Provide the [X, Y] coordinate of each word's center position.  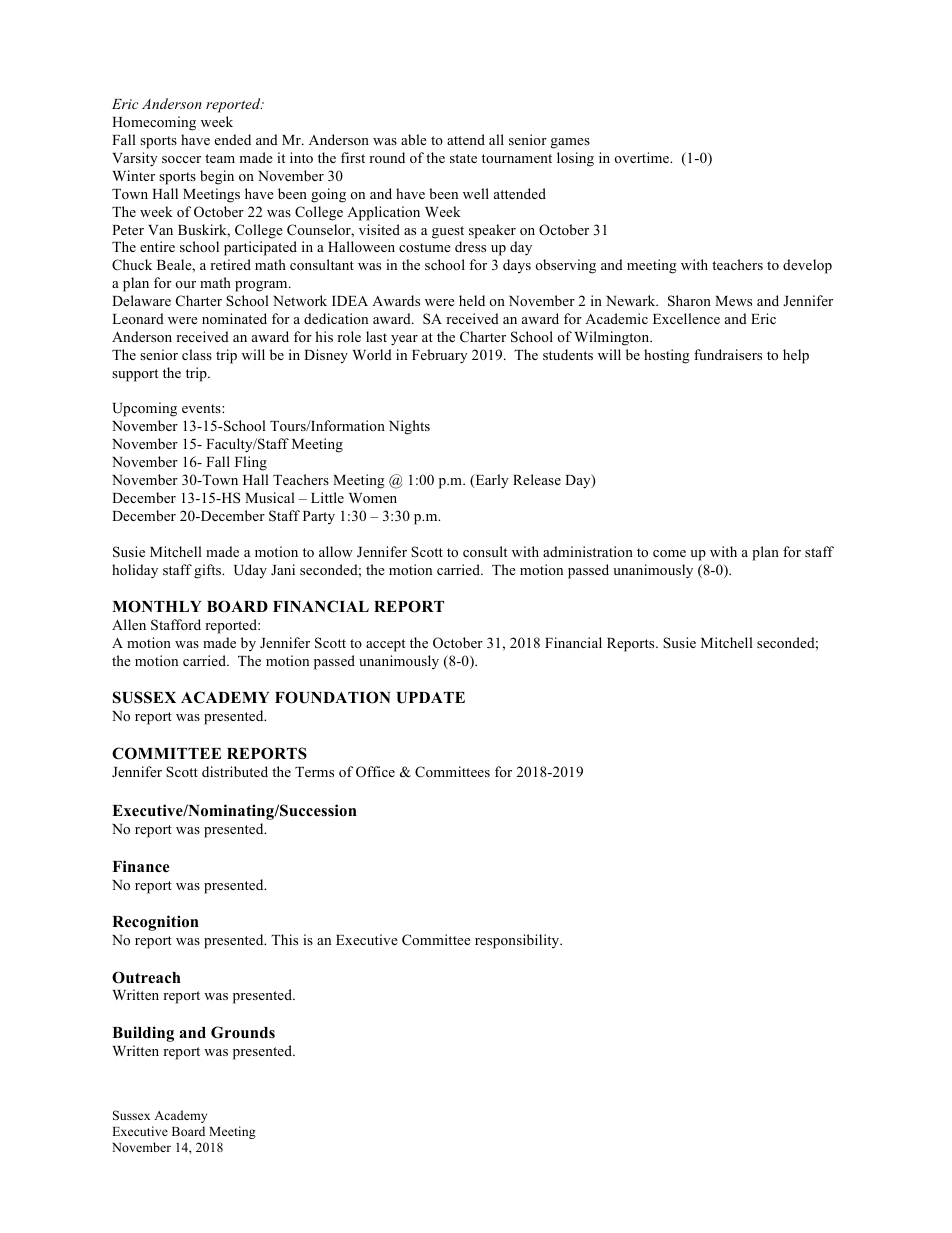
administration [588, 551]
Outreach [146, 977]
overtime [643, 157]
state [463, 158]
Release [537, 479]
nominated [234, 318]
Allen [129, 624]
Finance [141, 866]
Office [375, 772]
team [220, 158]
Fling [251, 463]
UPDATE [431, 698]
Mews [733, 301]
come [669, 553]
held [472, 300]
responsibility [518, 941]
